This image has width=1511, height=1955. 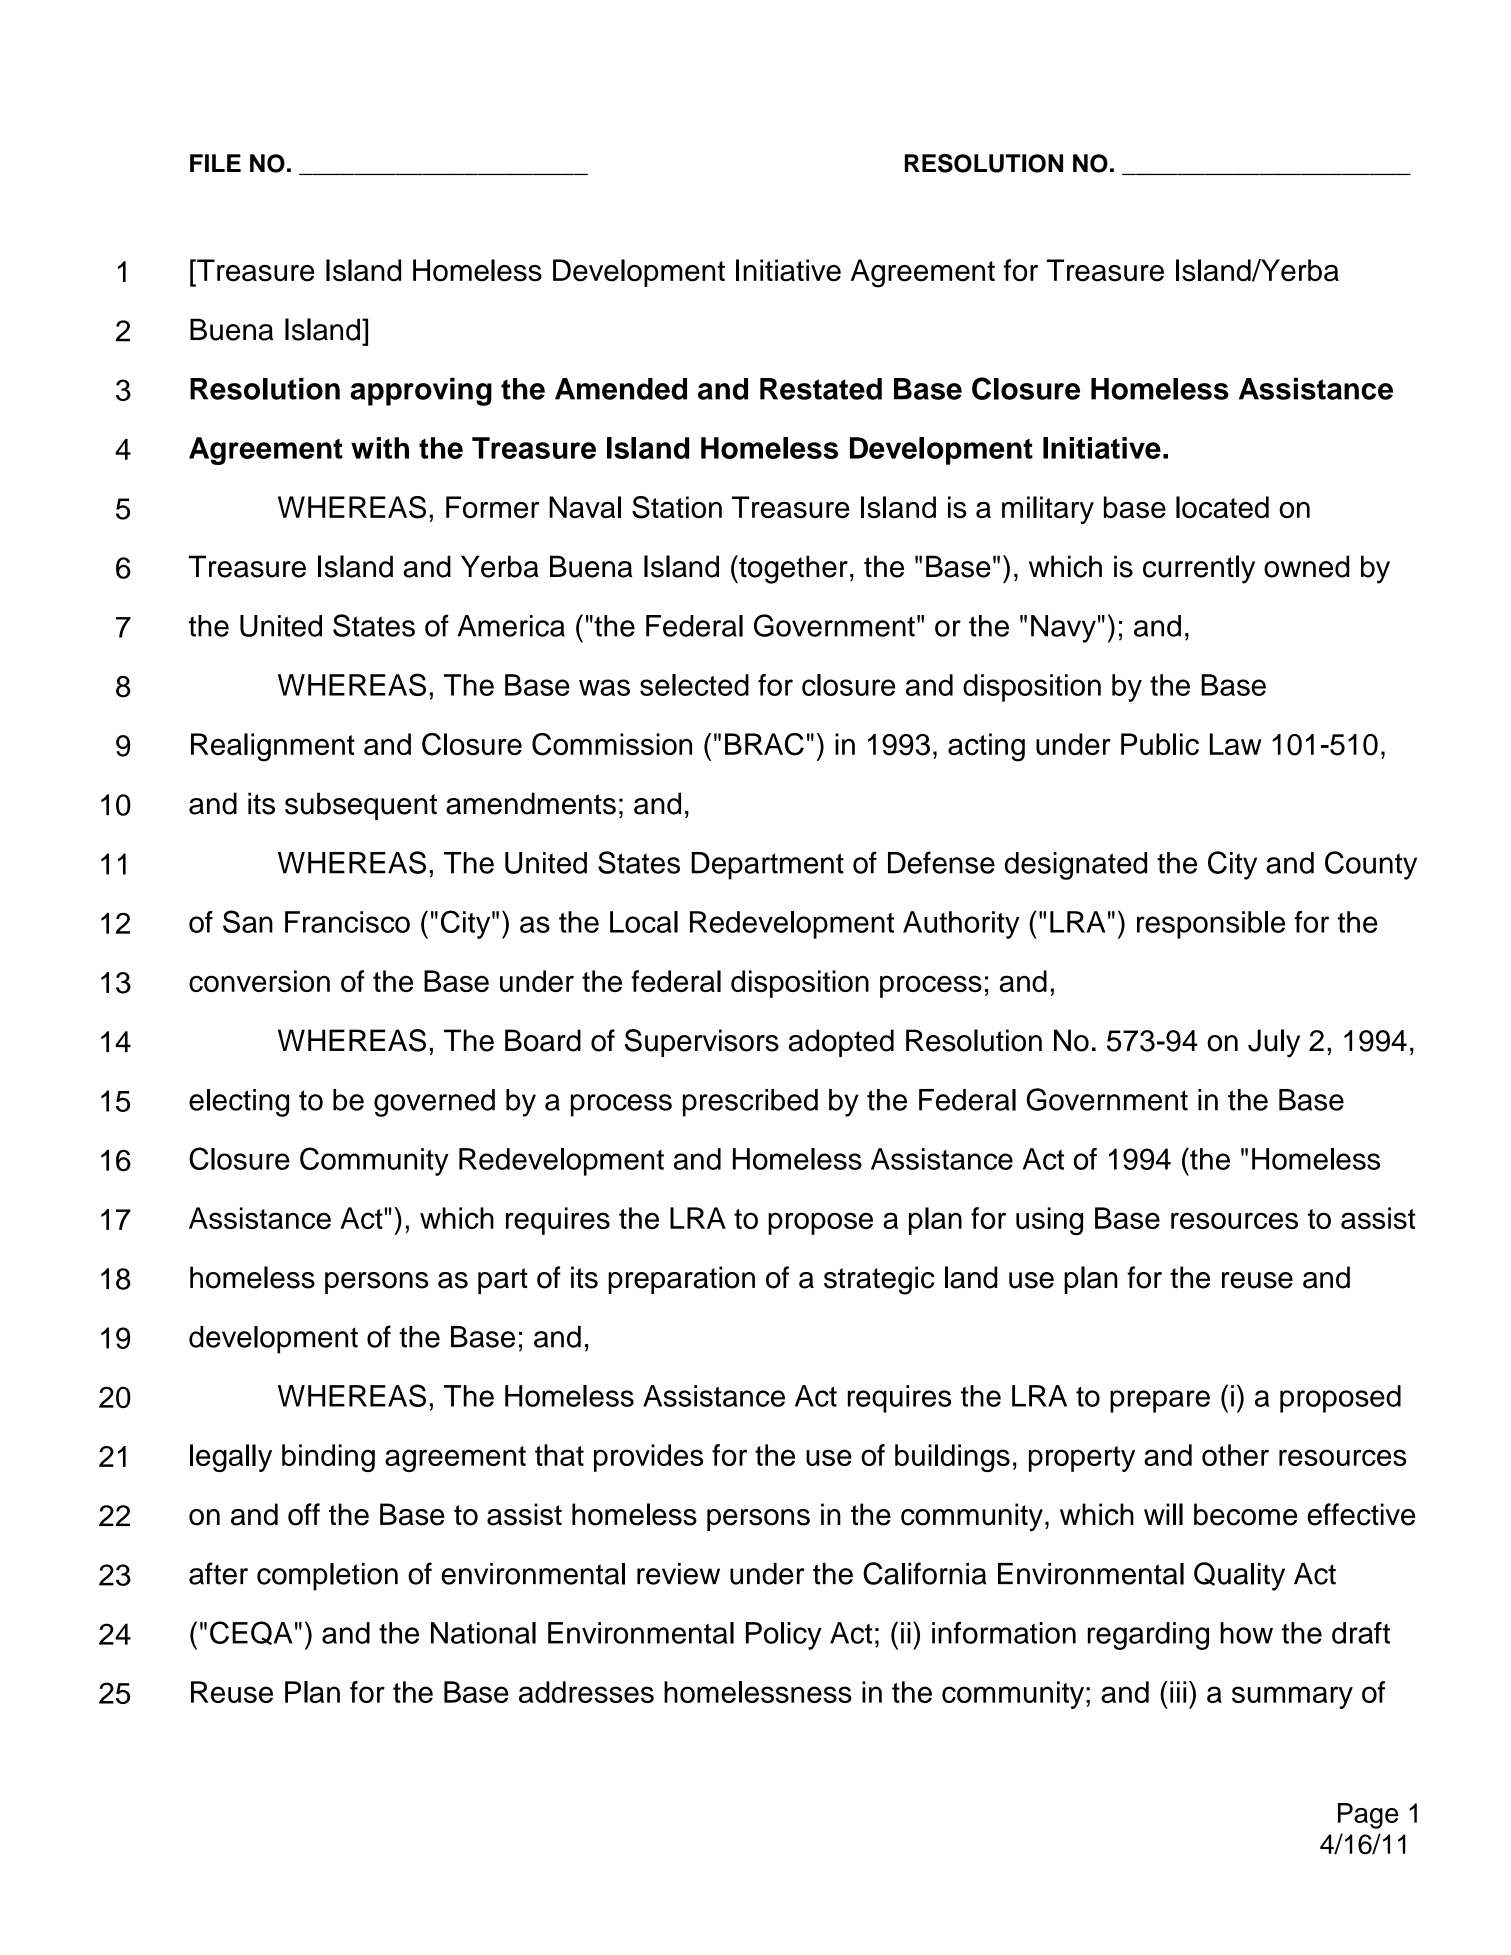 What do you see at coordinates (1274, 1043) in the image?
I see `July` at bounding box center [1274, 1043].
